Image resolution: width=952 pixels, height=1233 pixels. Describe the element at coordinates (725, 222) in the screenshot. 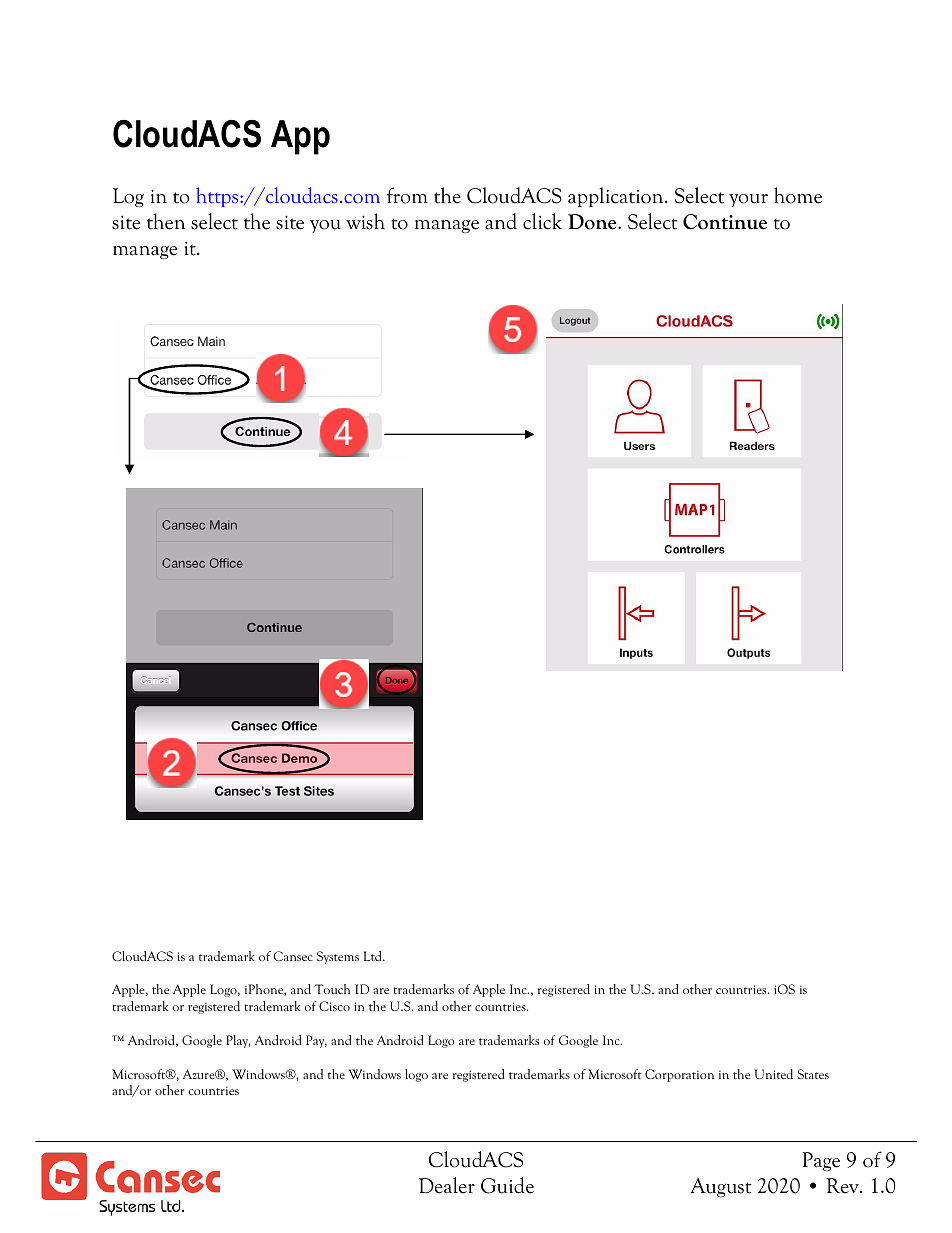

I see `Continue` at that location.
